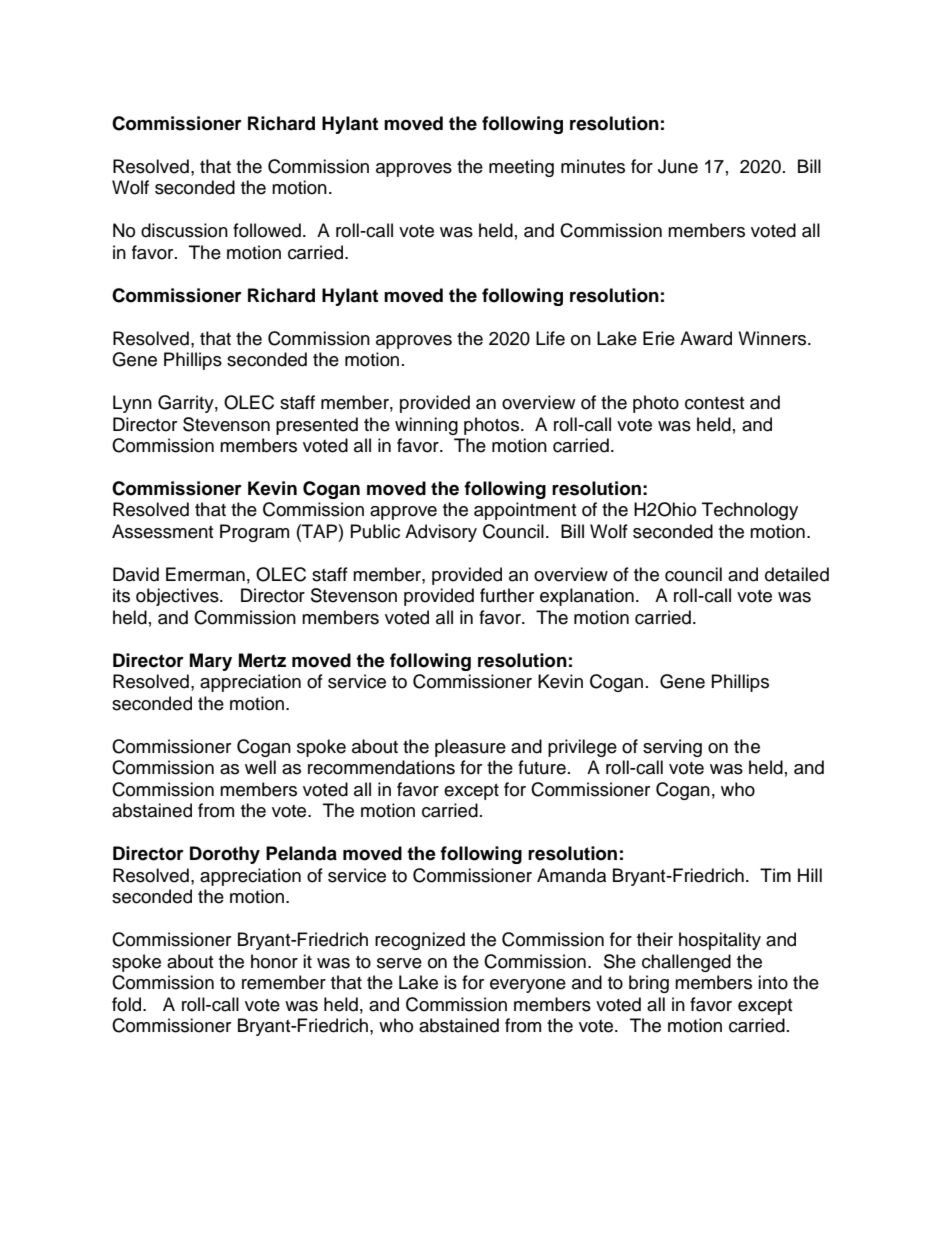 The width and height of the screenshot is (952, 1233). I want to click on serving, so click(672, 748).
